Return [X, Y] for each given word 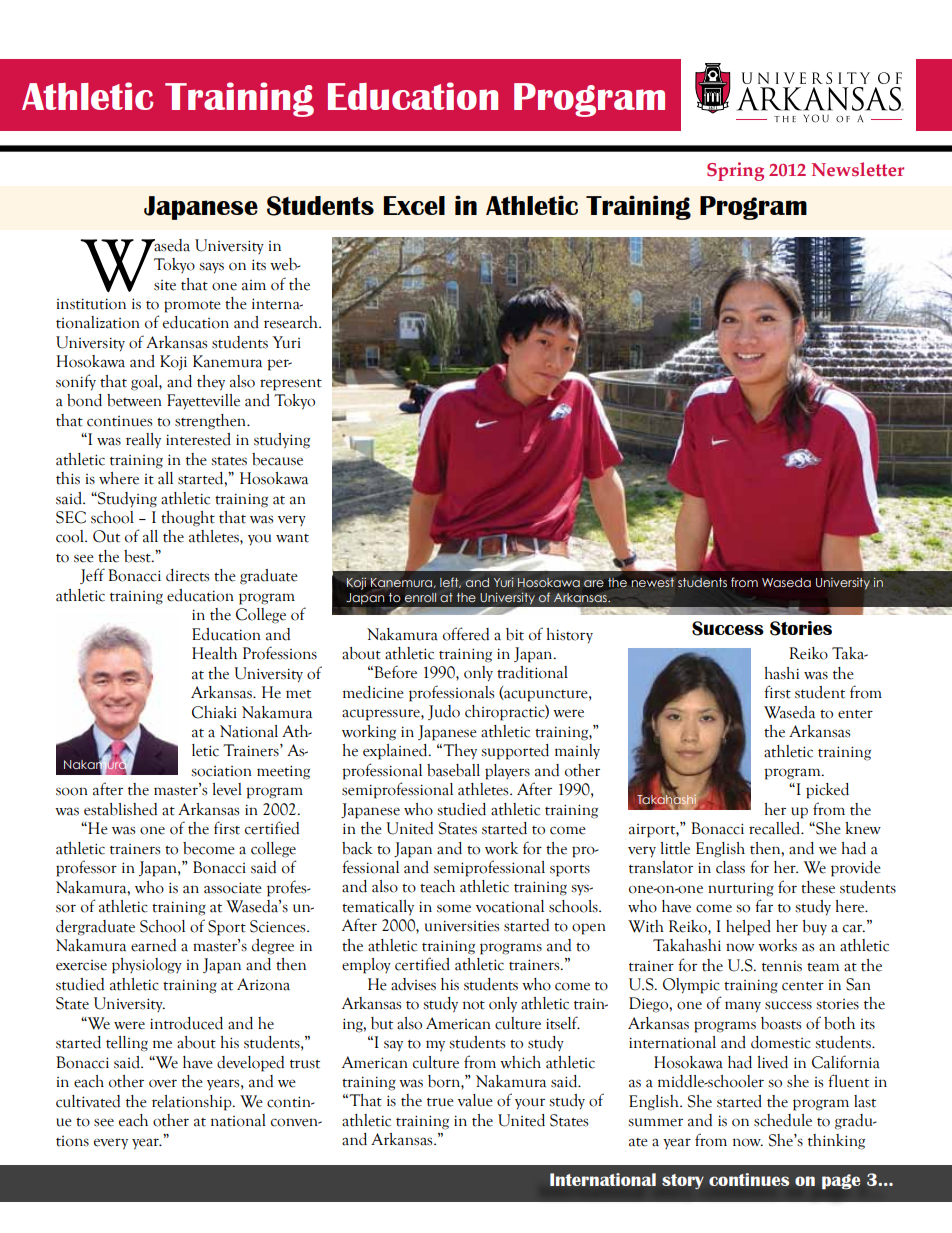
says [211, 267]
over [163, 1083]
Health [214, 653]
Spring [735, 171]
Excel [414, 205]
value [475, 1100]
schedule [783, 1120]
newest [653, 582]
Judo [444, 712]
